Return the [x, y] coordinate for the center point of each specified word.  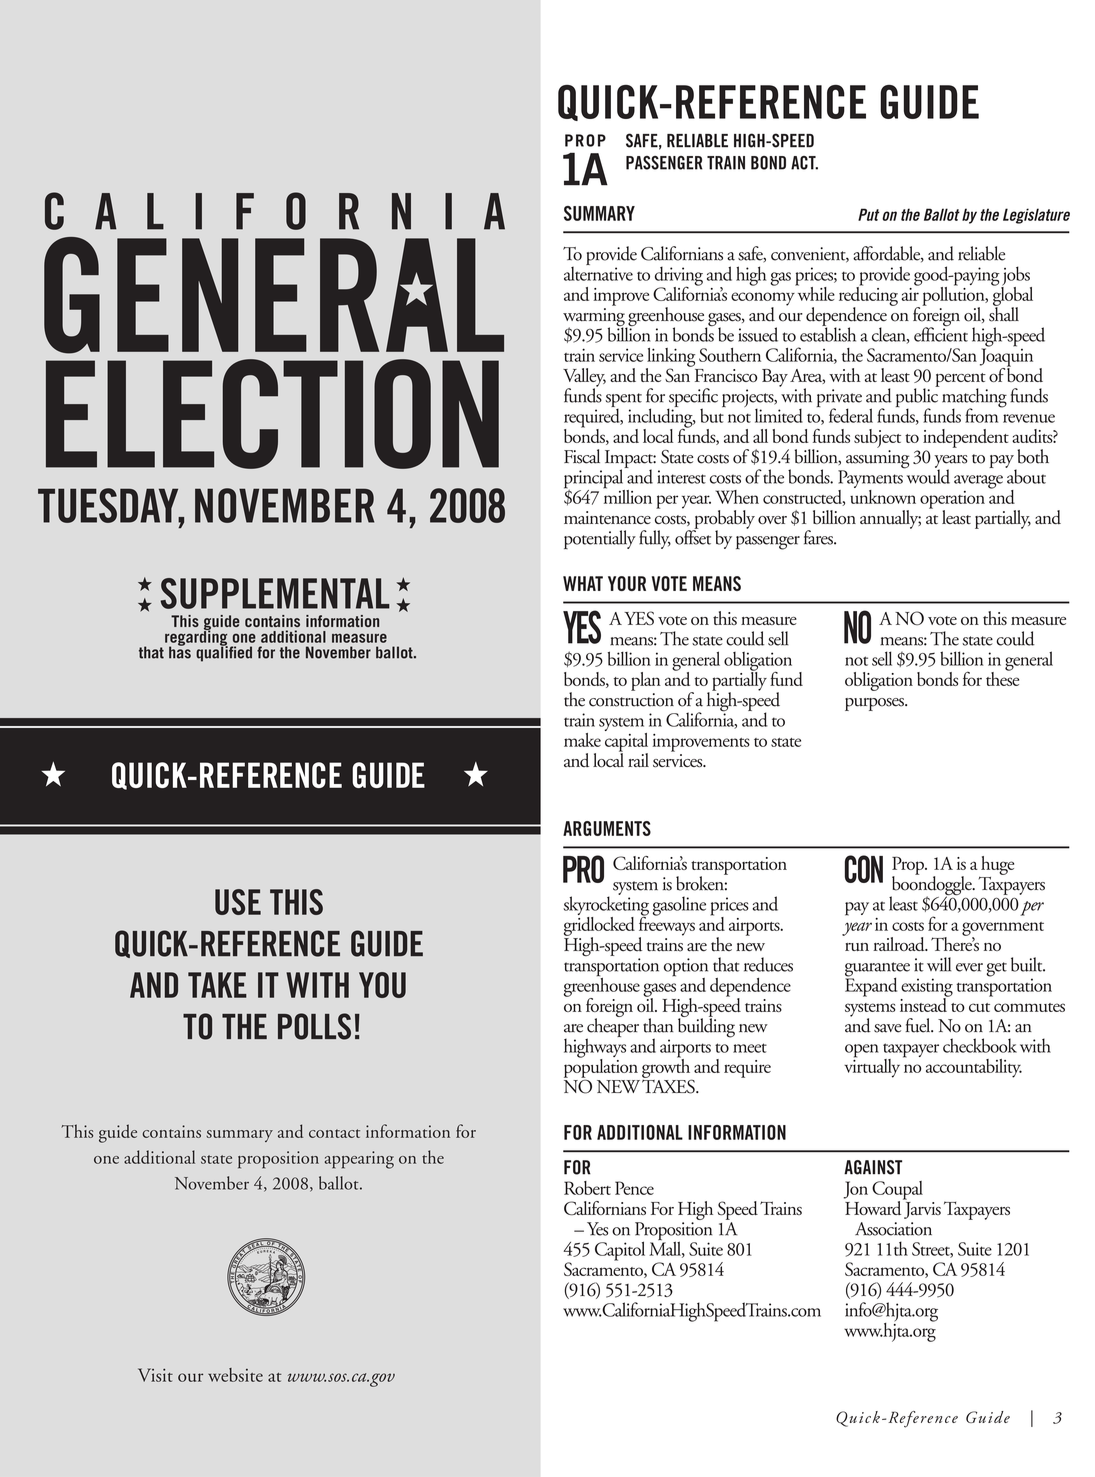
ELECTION [272, 414]
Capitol [620, 1251]
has [180, 651]
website [235, 1375]
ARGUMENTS [607, 828]
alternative [598, 272]
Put [868, 214]
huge [996, 866]
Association [893, 1229]
